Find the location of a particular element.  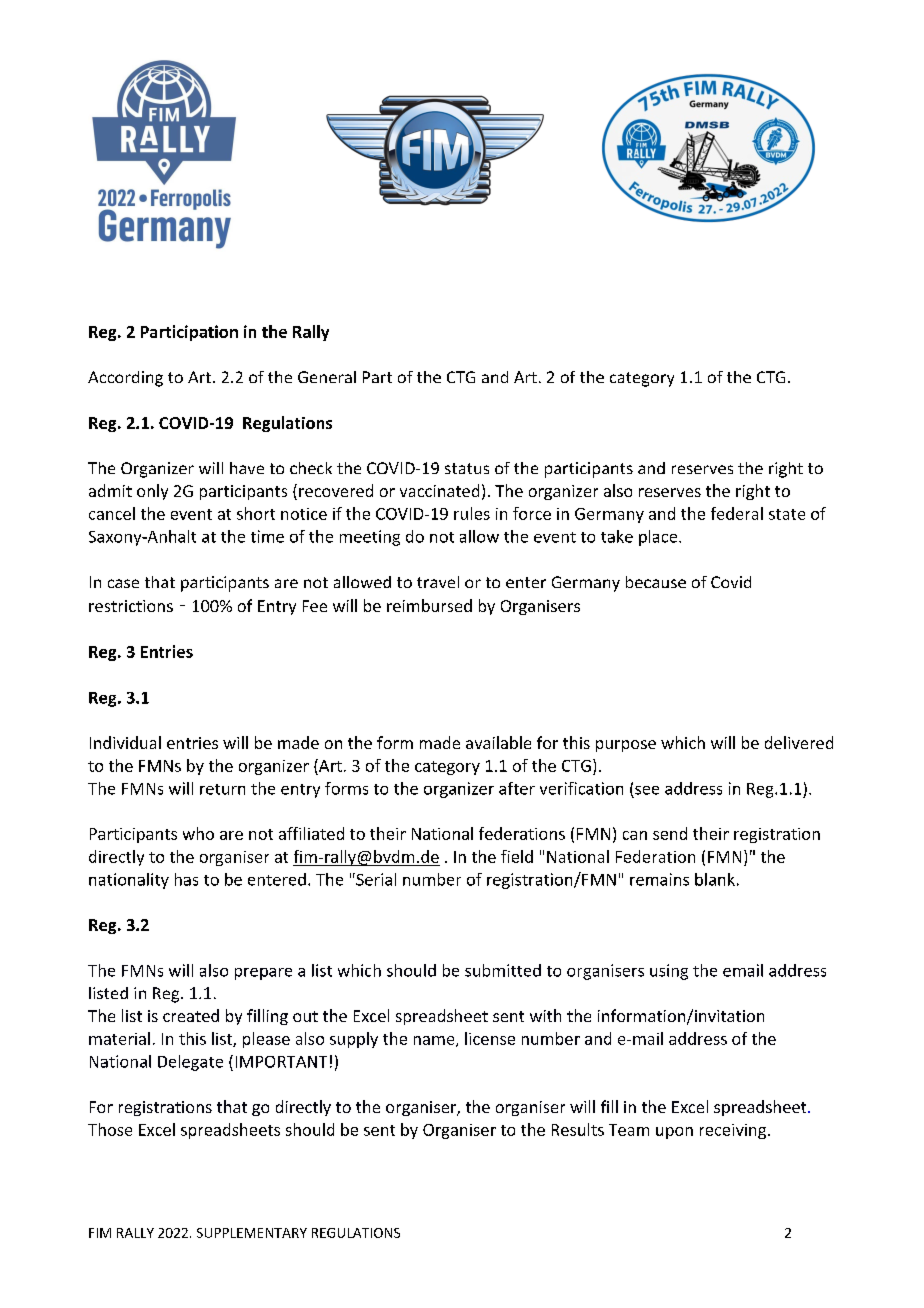

prepare is located at coordinates (263, 974).
